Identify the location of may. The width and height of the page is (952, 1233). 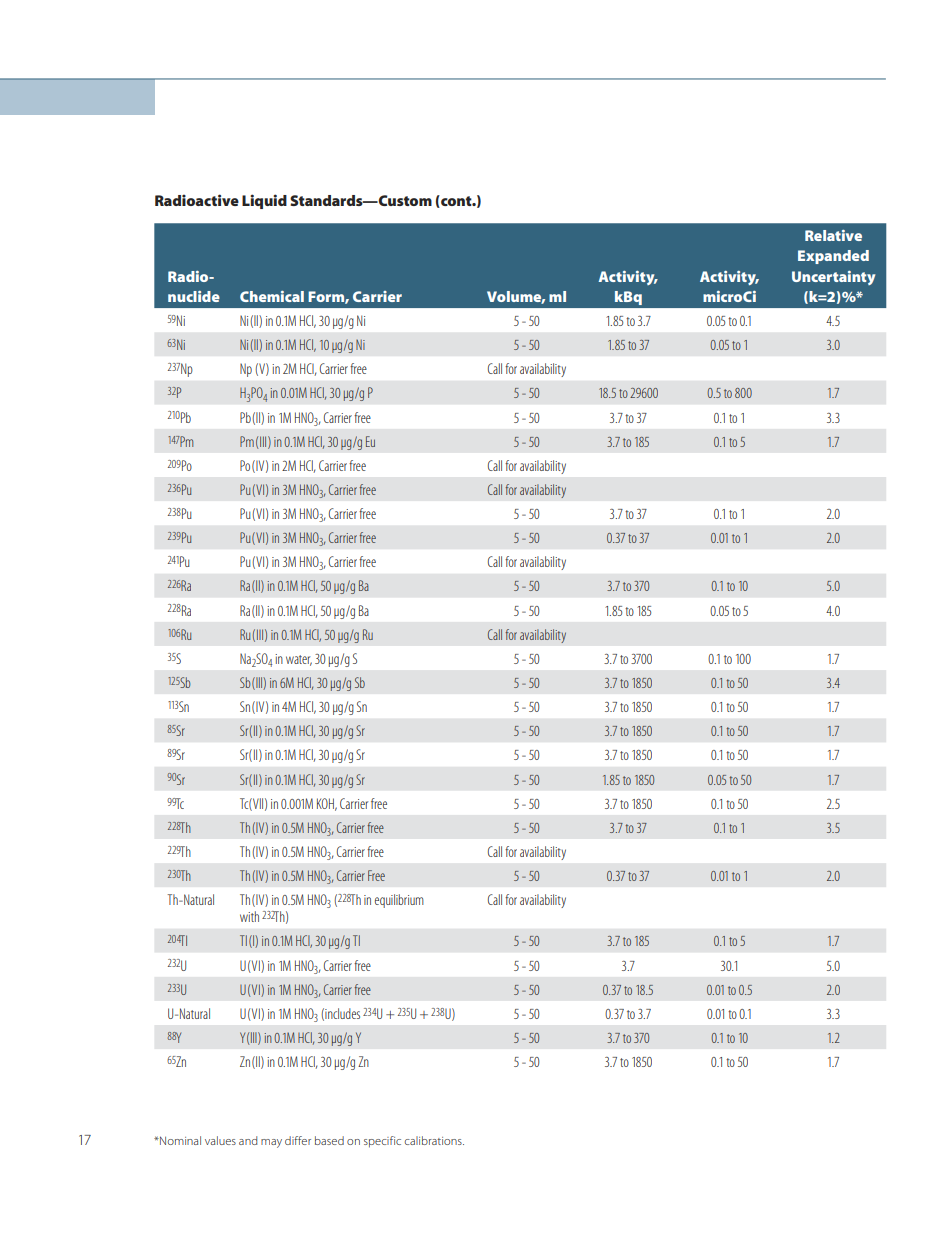
(271, 1143).
